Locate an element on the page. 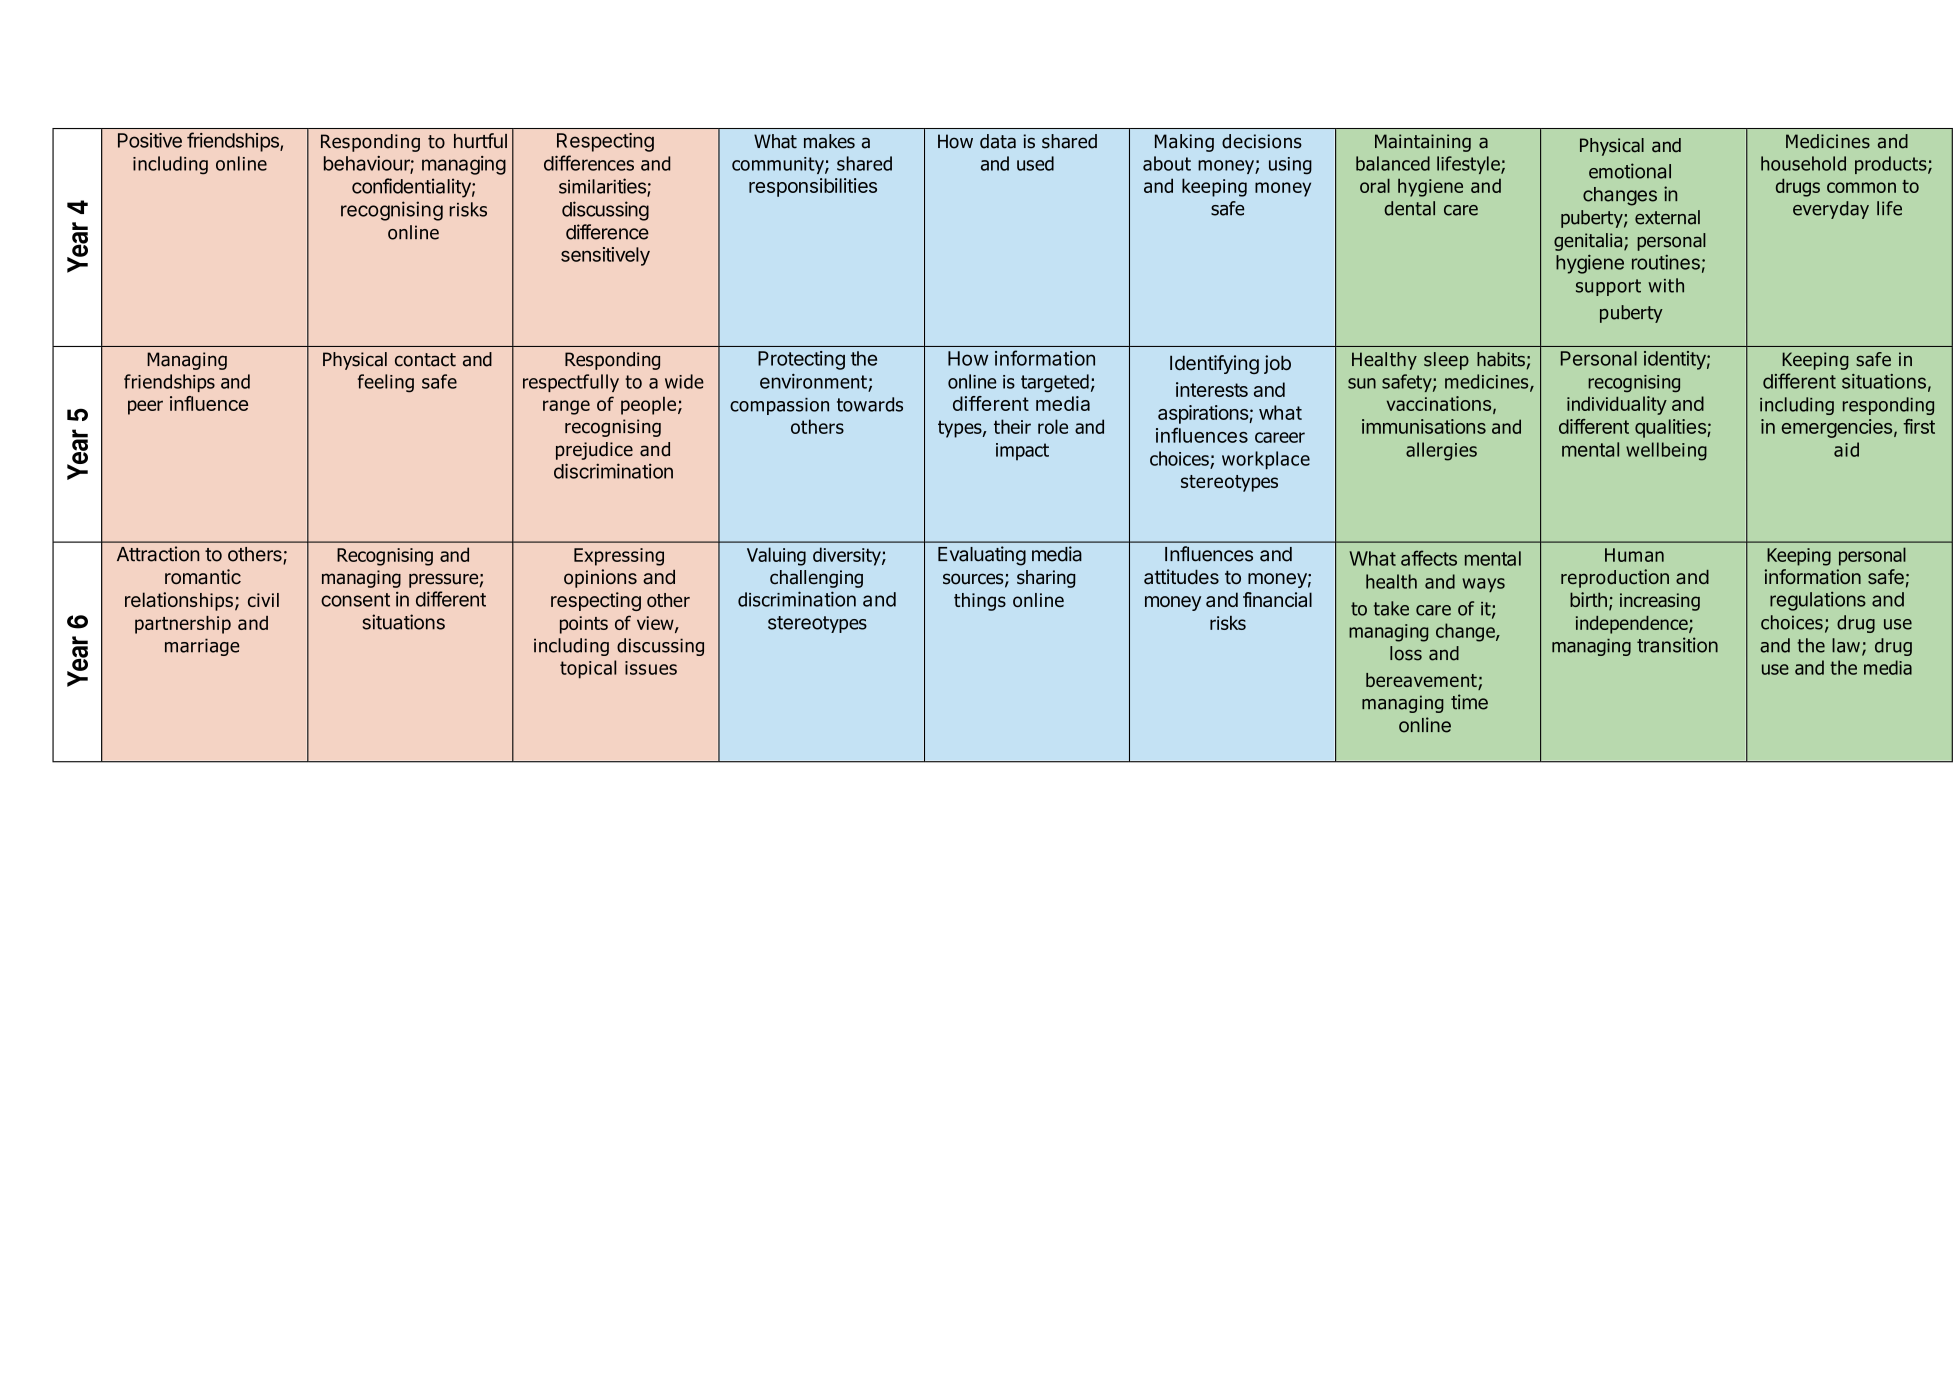 The image size is (1959, 1386). prejudice is located at coordinates (594, 451).
